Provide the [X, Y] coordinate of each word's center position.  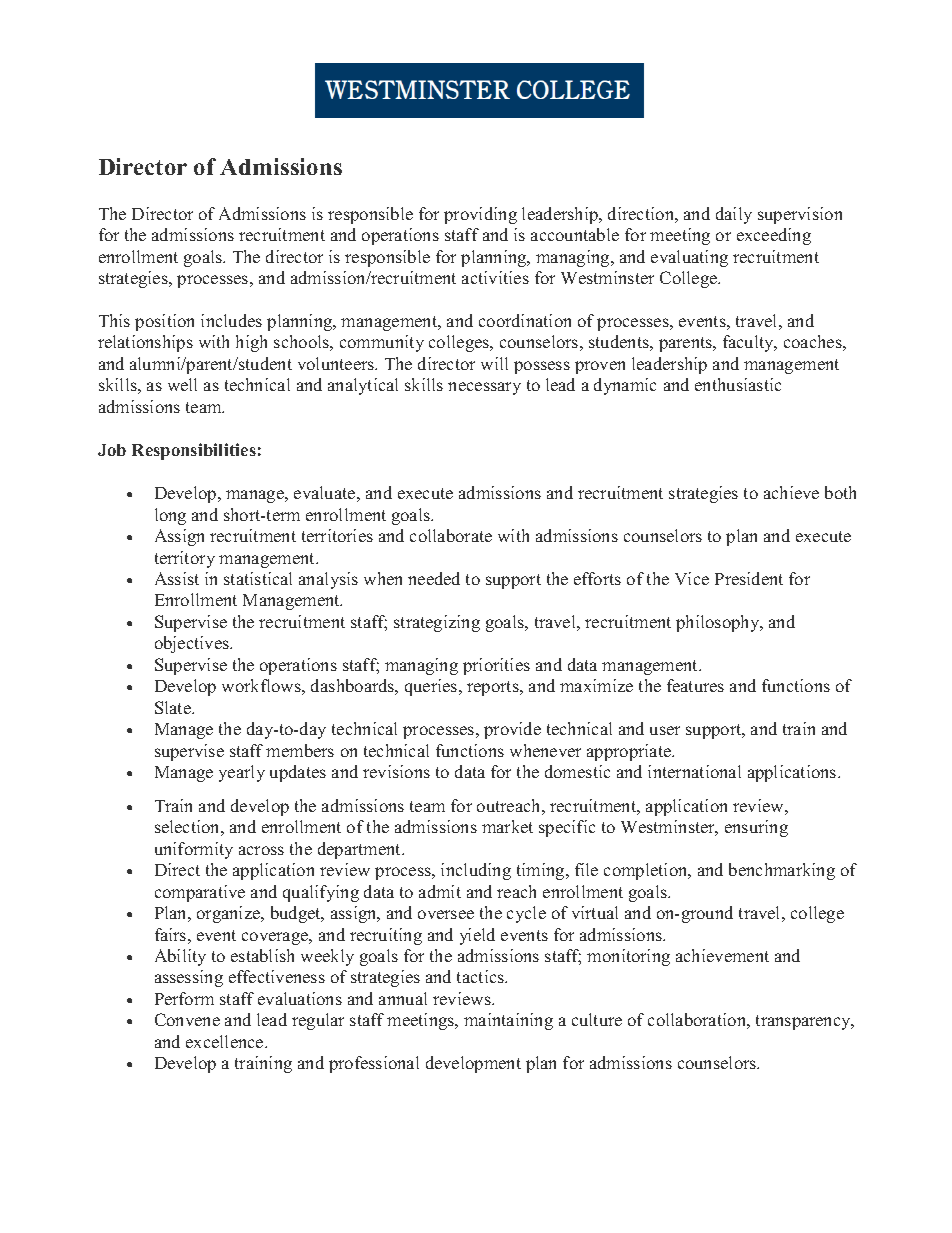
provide [512, 730]
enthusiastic [738, 384]
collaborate [451, 535]
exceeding [774, 236]
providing [480, 215]
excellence [226, 1041]
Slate [174, 707]
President [749, 578]
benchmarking [782, 871]
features [695, 685]
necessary [484, 388]
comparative [200, 893]
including [476, 871]
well [182, 384]
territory [185, 559]
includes [231, 320]
